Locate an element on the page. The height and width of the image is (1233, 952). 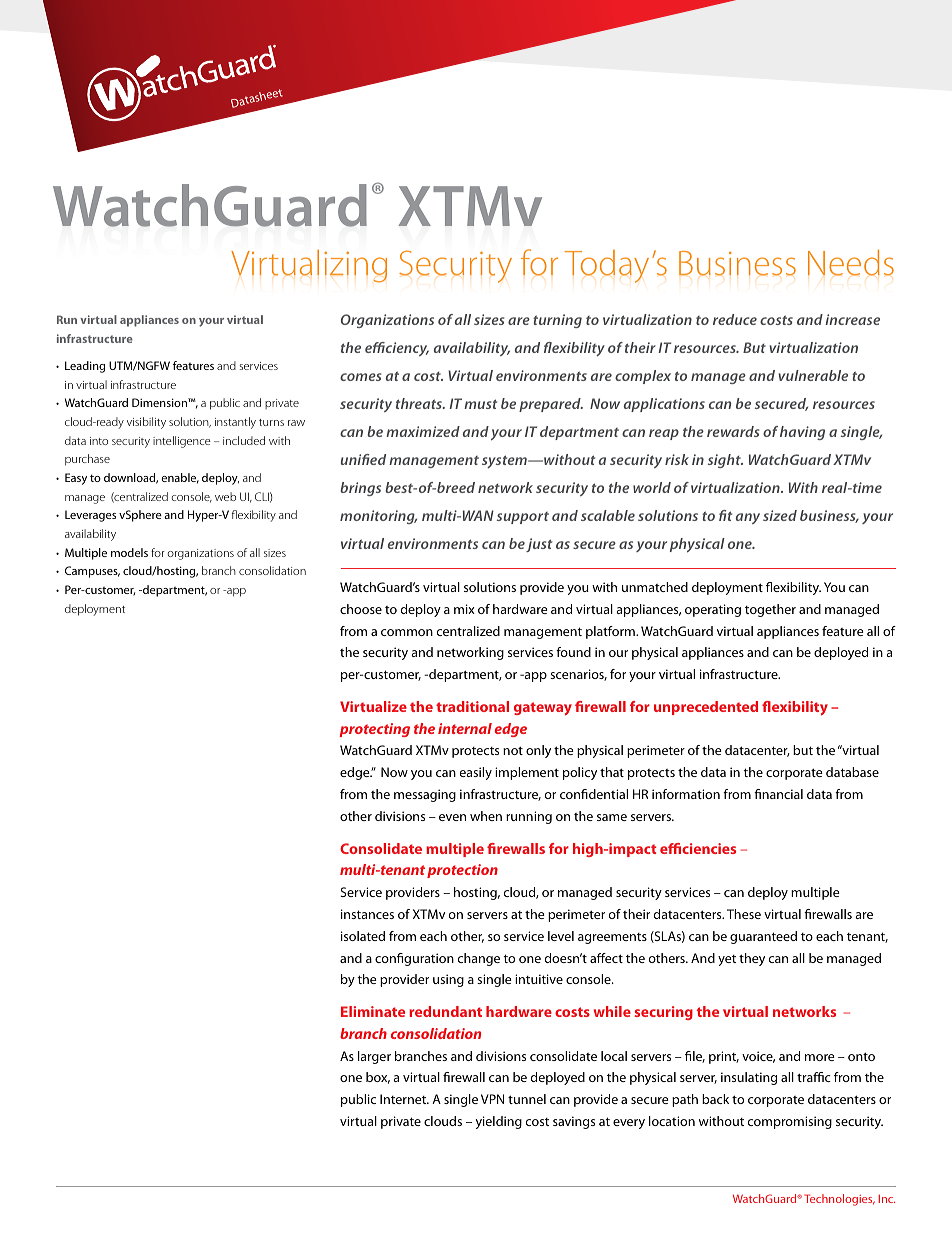
yielding is located at coordinates (499, 1122).
